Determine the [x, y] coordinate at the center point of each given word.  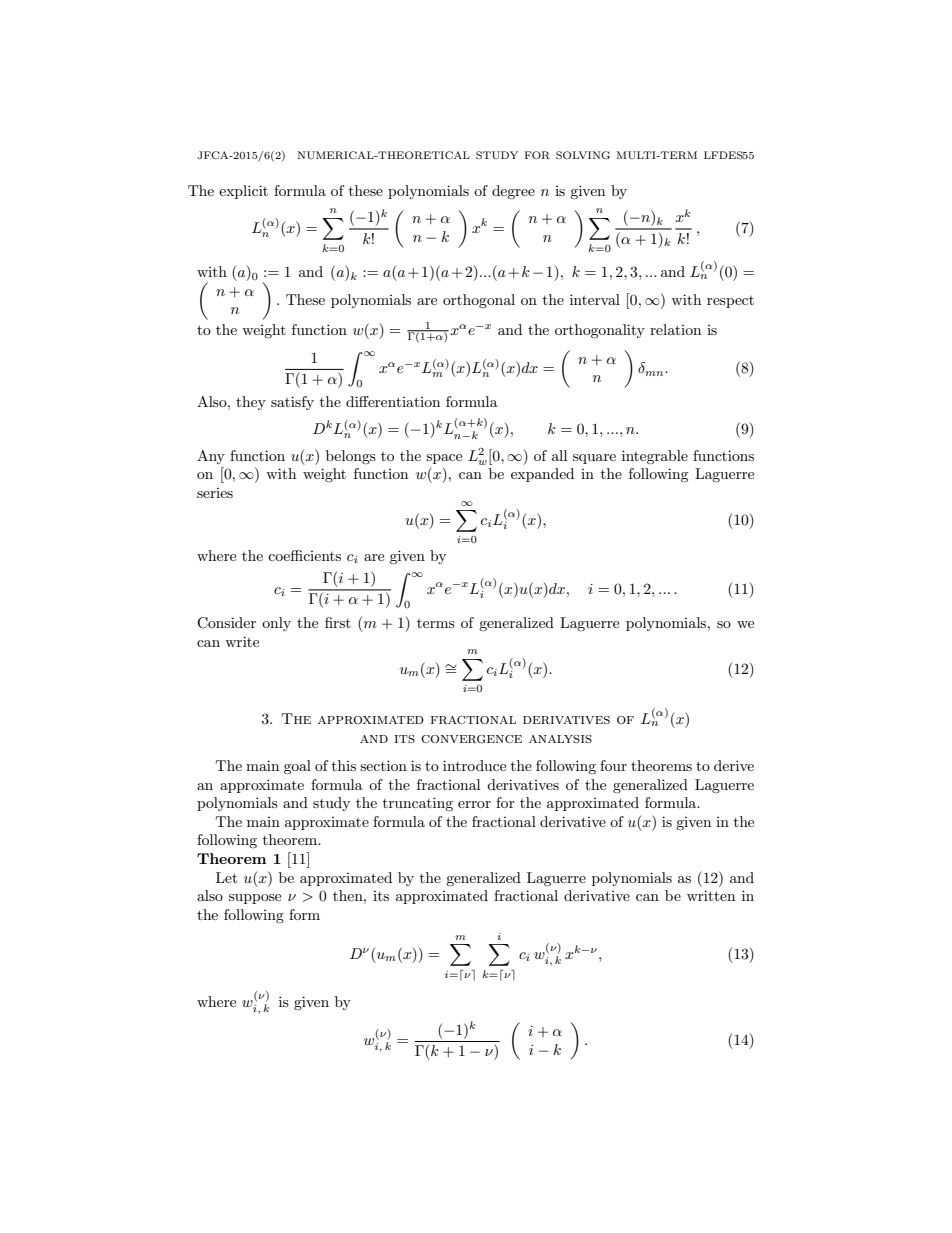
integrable [655, 457]
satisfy [292, 403]
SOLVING [583, 155]
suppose [255, 899]
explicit [243, 192]
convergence [471, 739]
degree [513, 192]
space [444, 459]
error [474, 804]
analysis [560, 739]
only [276, 624]
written [711, 895]
